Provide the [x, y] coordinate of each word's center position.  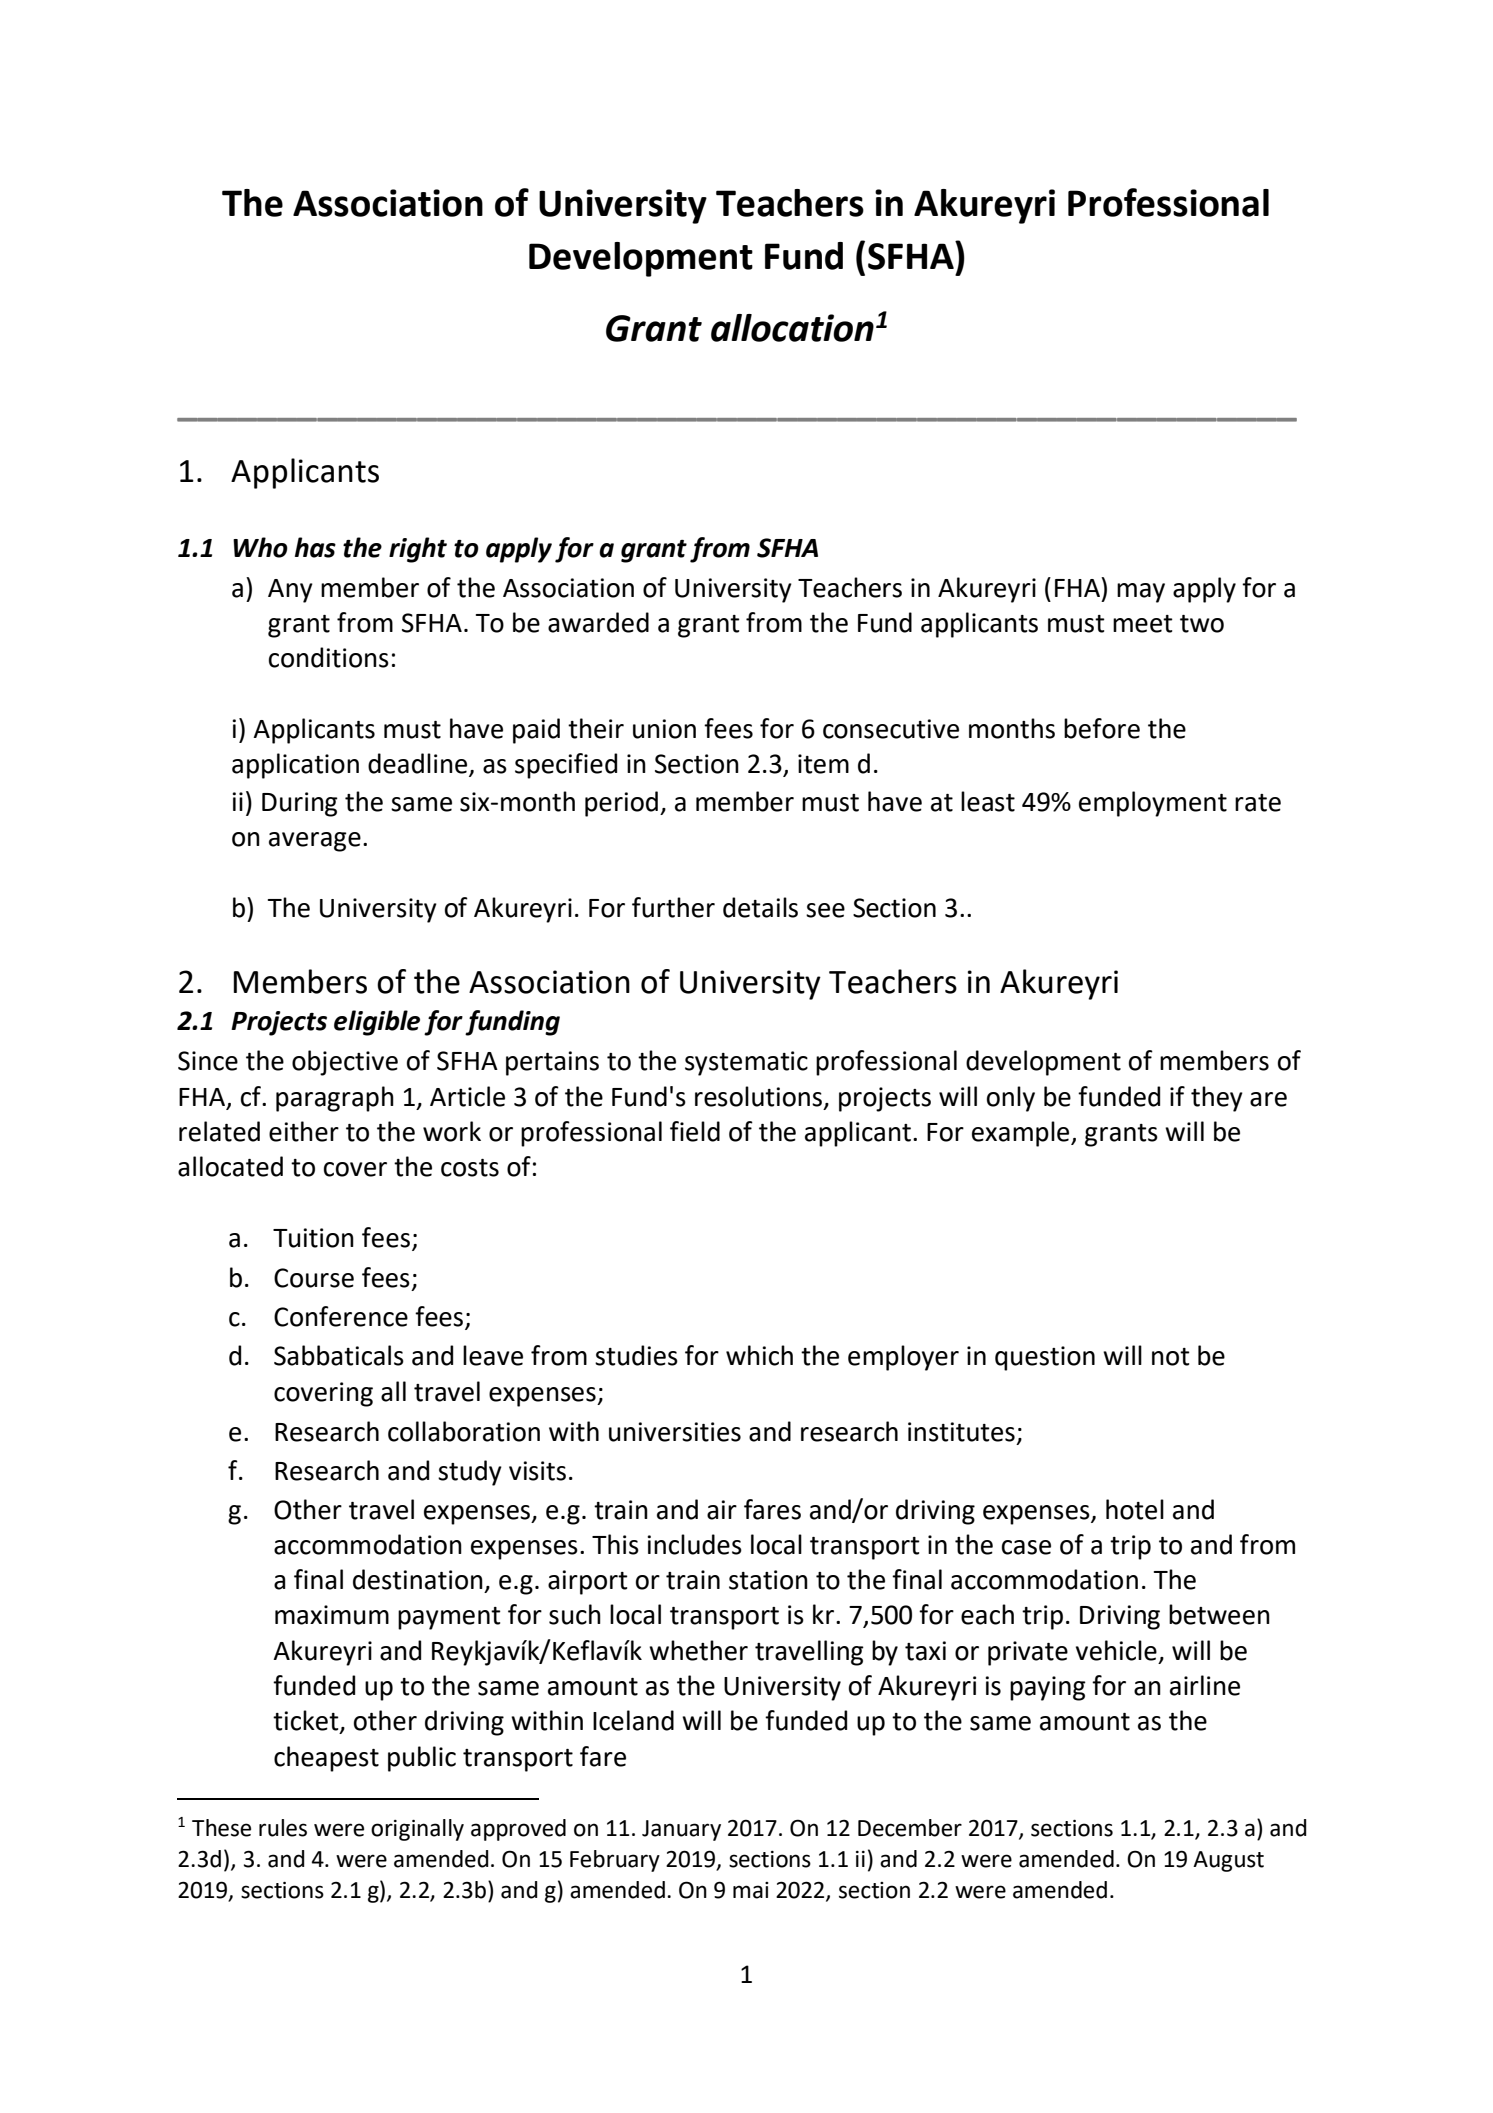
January [681, 1830]
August [1228, 1861]
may [1141, 593]
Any [290, 591]
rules [283, 1828]
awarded [598, 622]
